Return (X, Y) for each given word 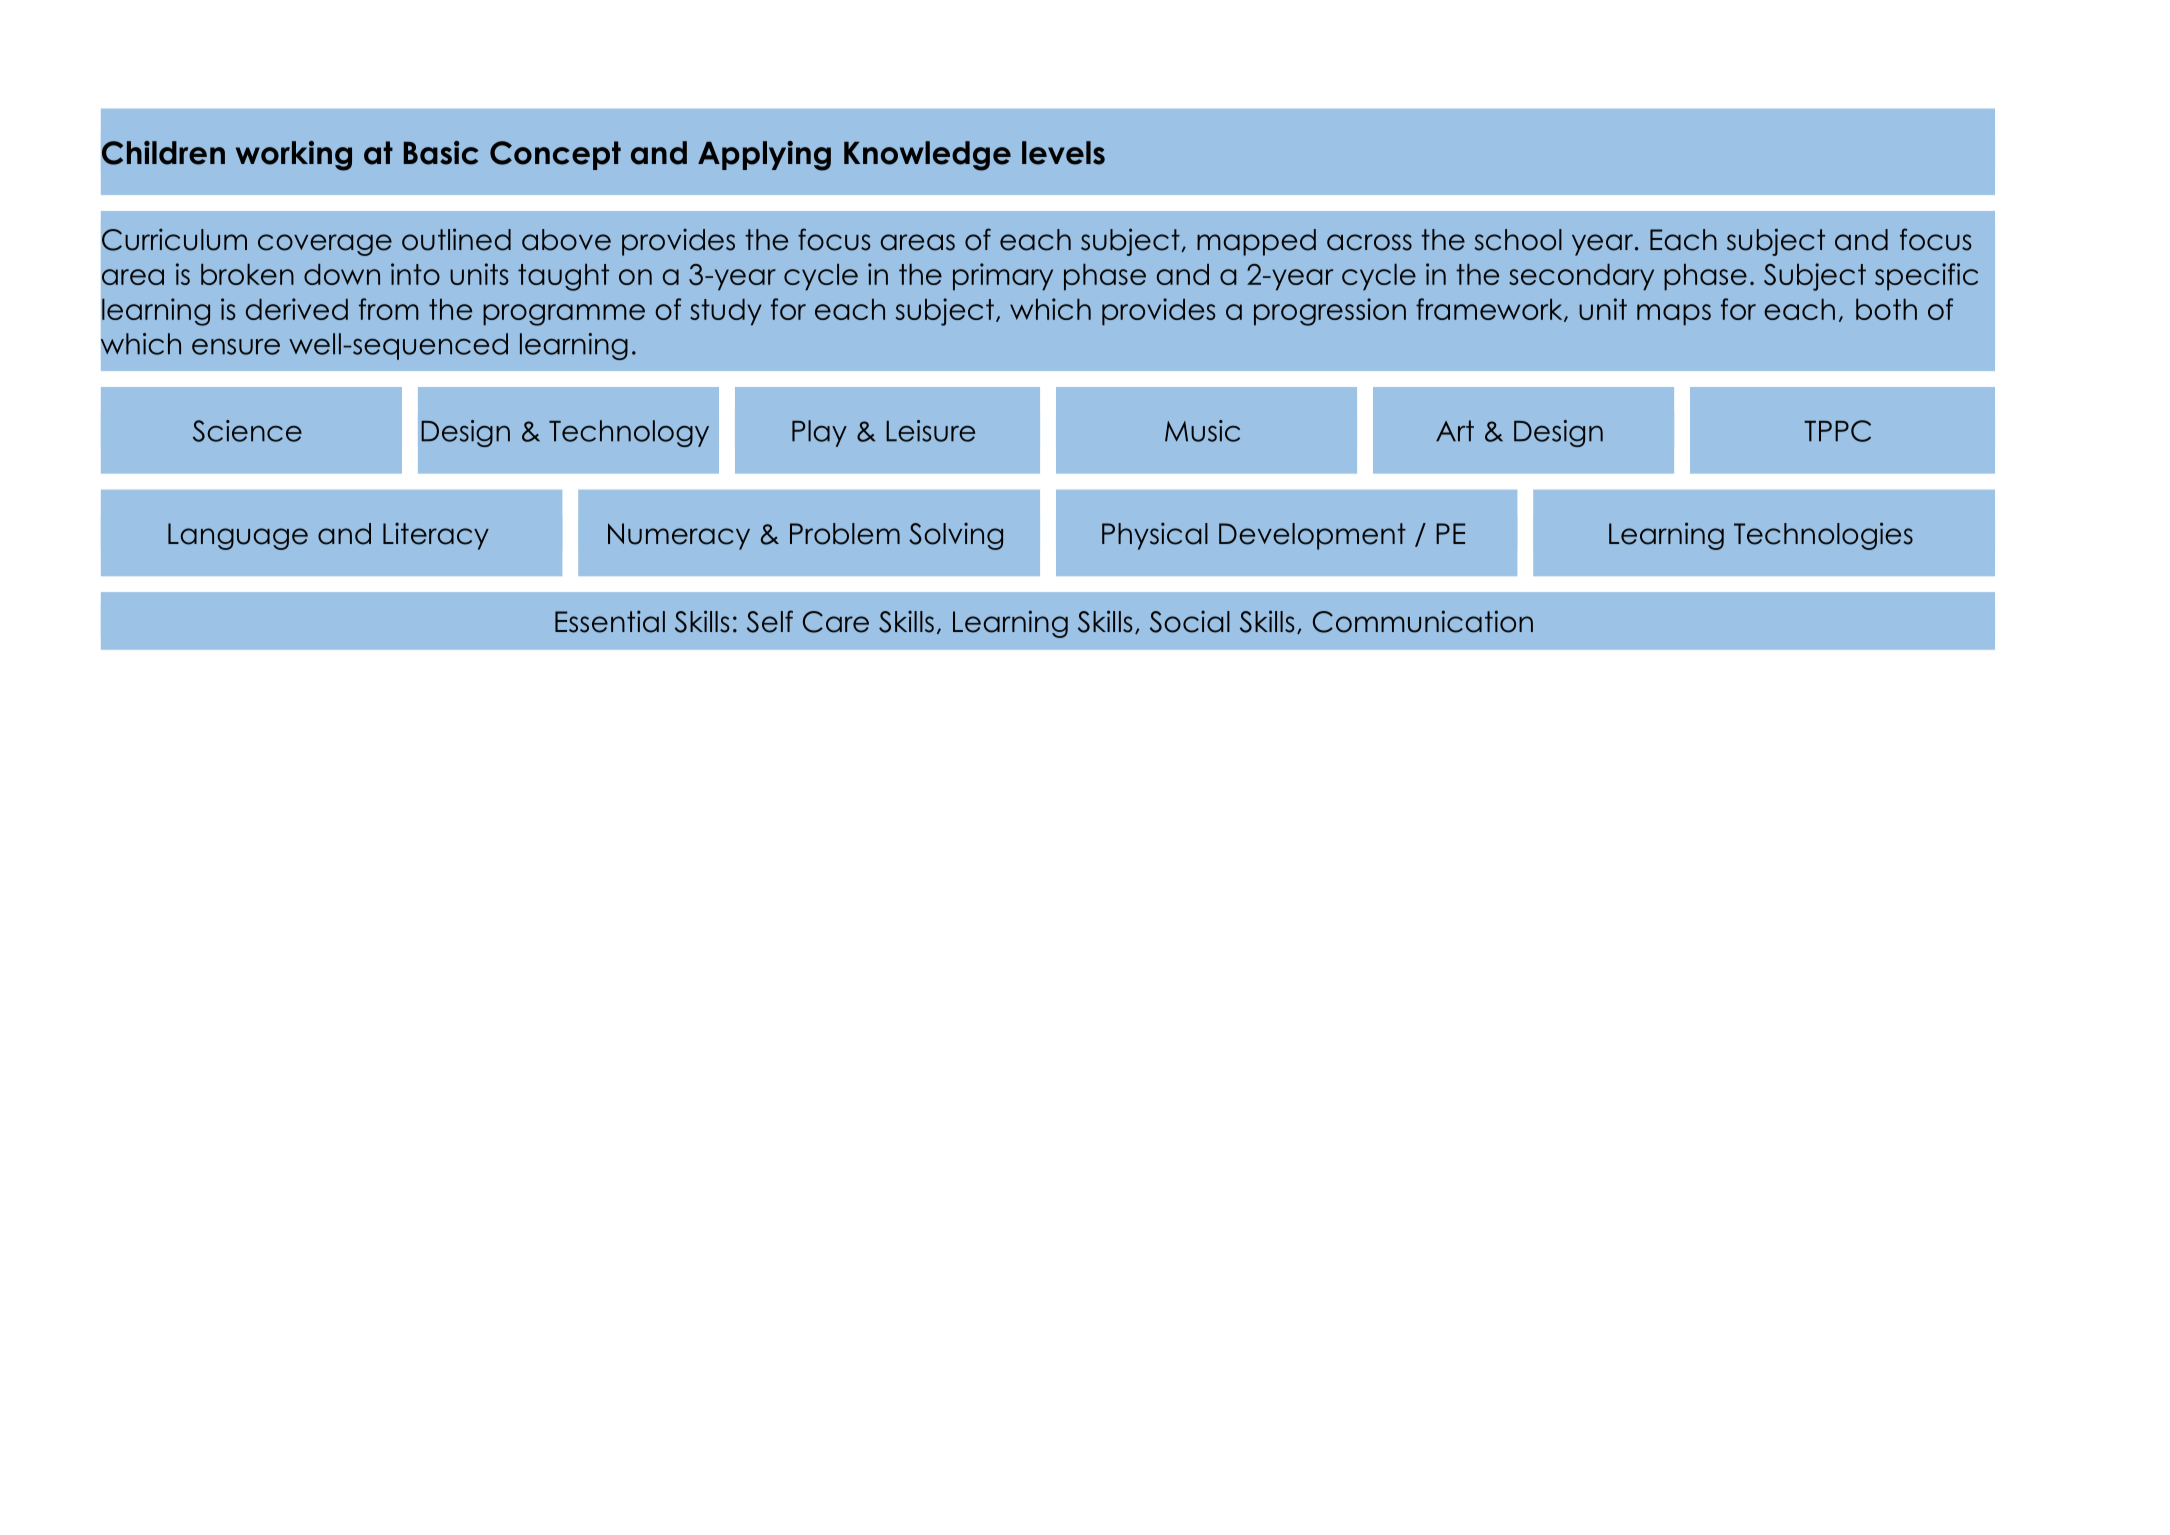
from (389, 309)
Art (1455, 431)
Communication (1423, 621)
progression (1330, 312)
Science (247, 431)
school (1518, 240)
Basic (441, 153)
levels (1063, 153)
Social (1190, 621)
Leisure (930, 431)
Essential (610, 621)
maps (1674, 314)
